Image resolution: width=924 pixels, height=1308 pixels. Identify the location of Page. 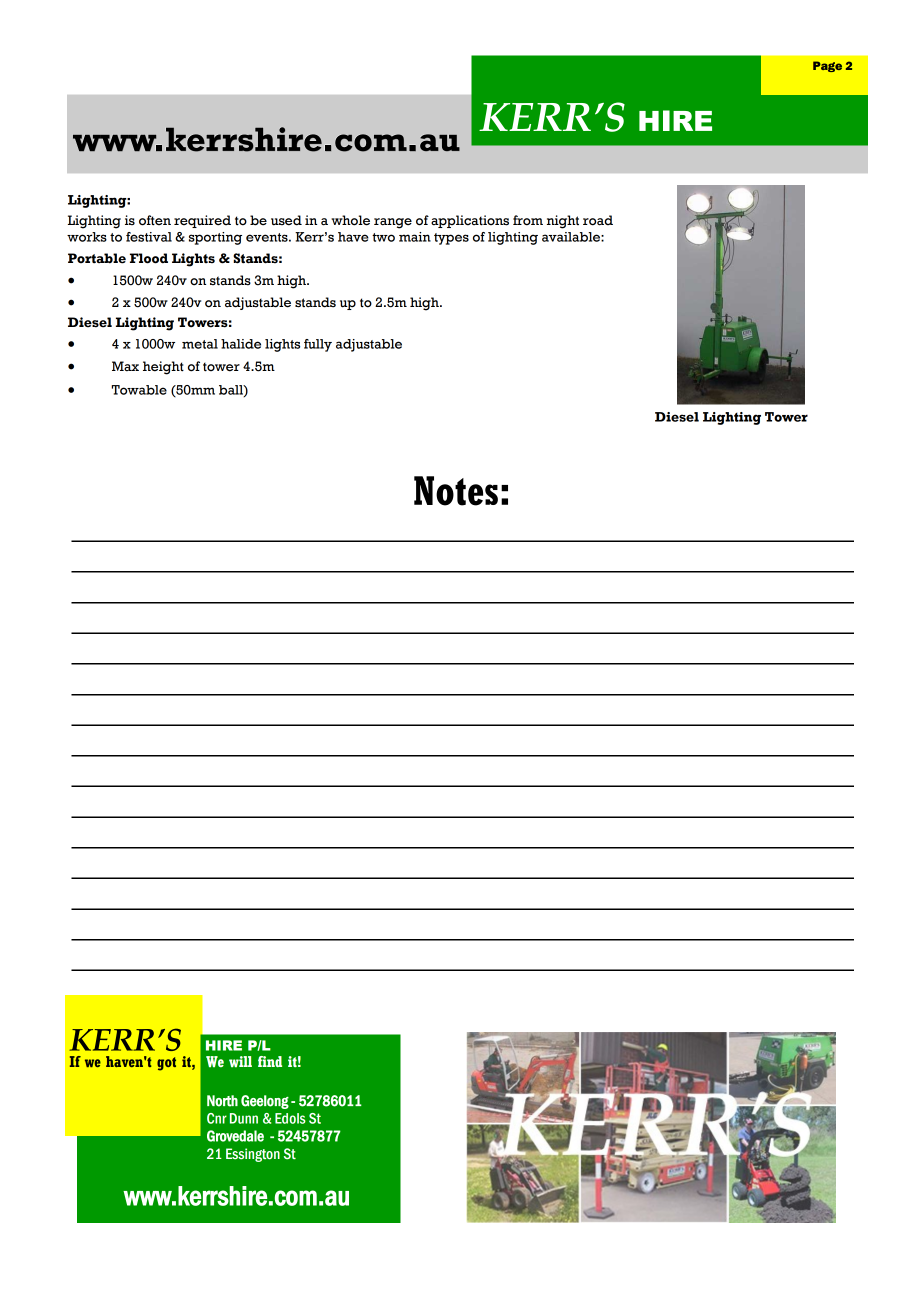
(827, 66).
